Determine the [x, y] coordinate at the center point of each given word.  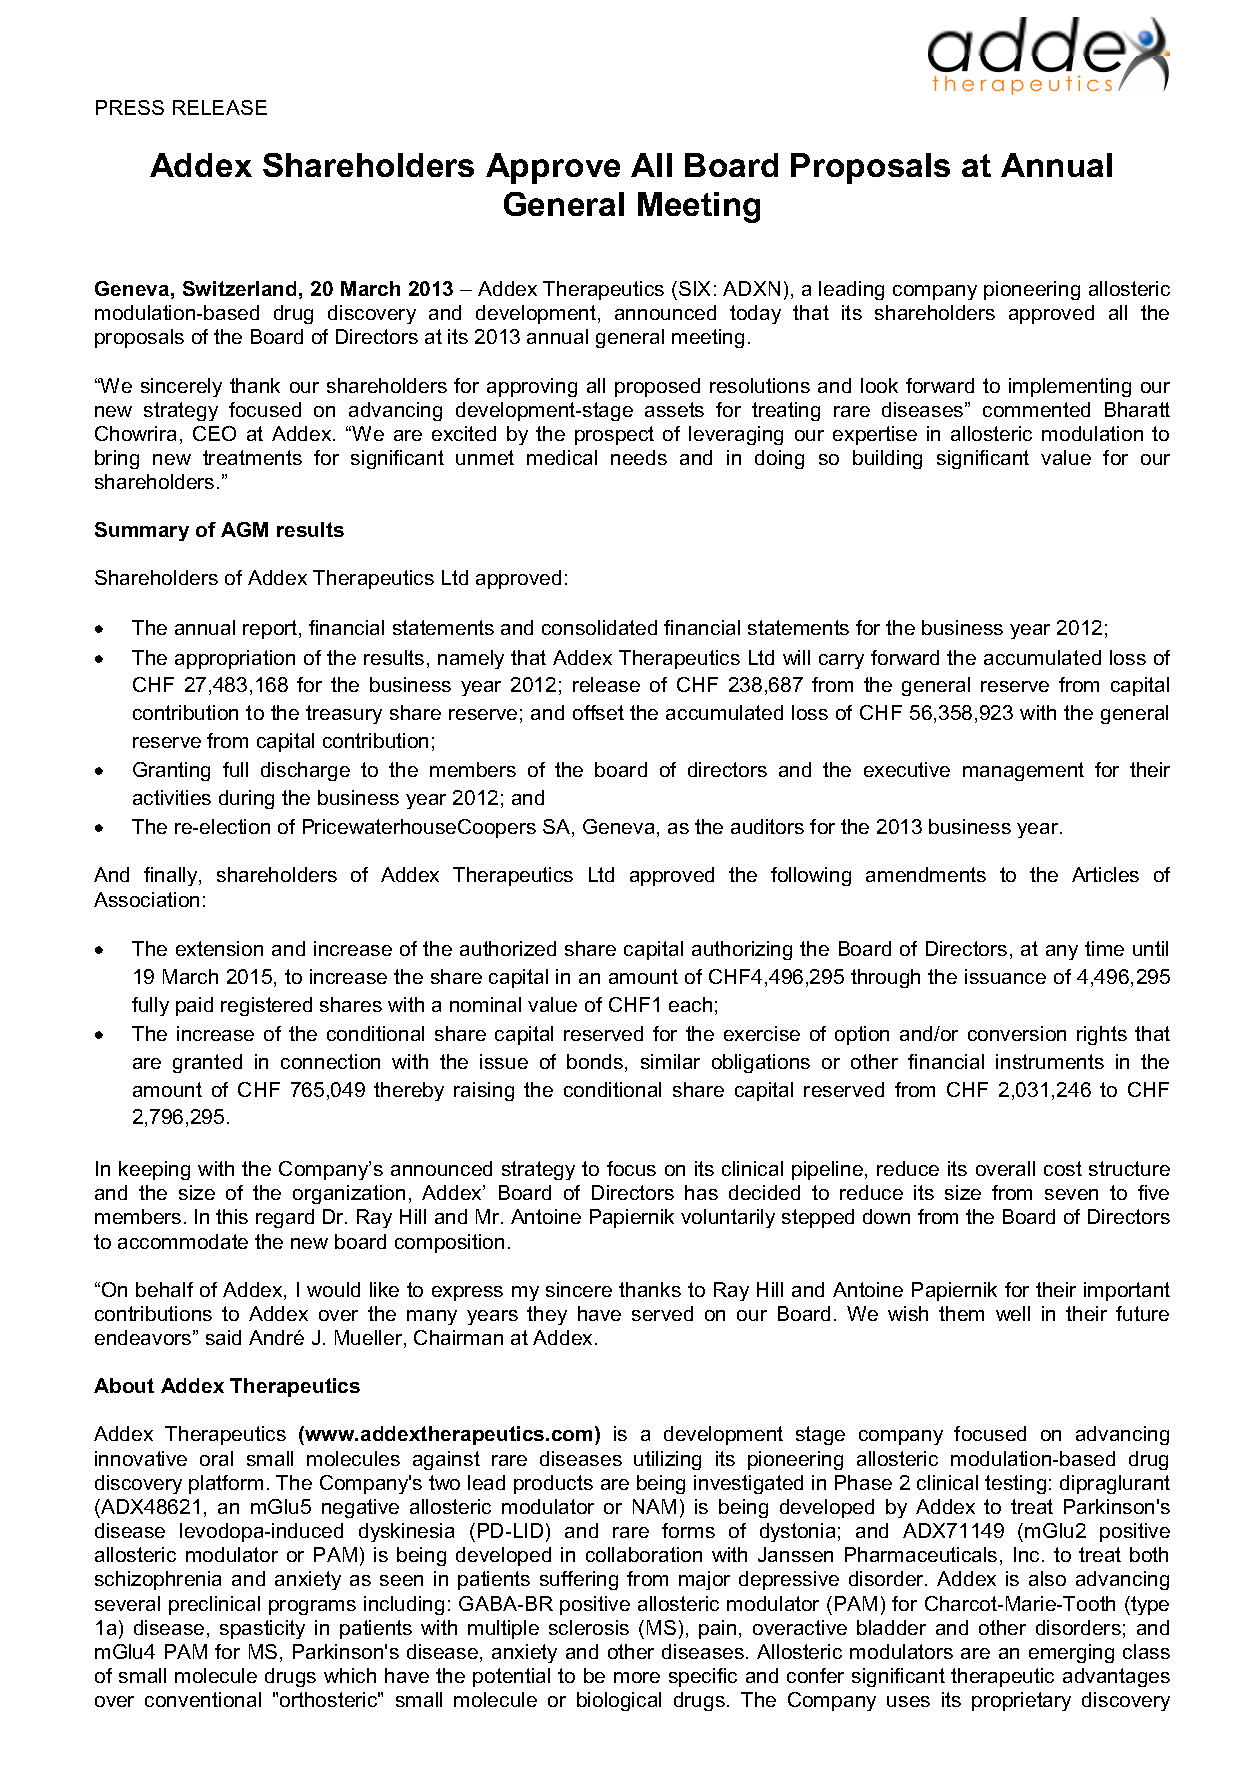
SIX [694, 288]
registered [266, 1006]
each [690, 1004]
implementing [1070, 387]
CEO [214, 433]
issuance [1005, 976]
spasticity [262, 1629]
